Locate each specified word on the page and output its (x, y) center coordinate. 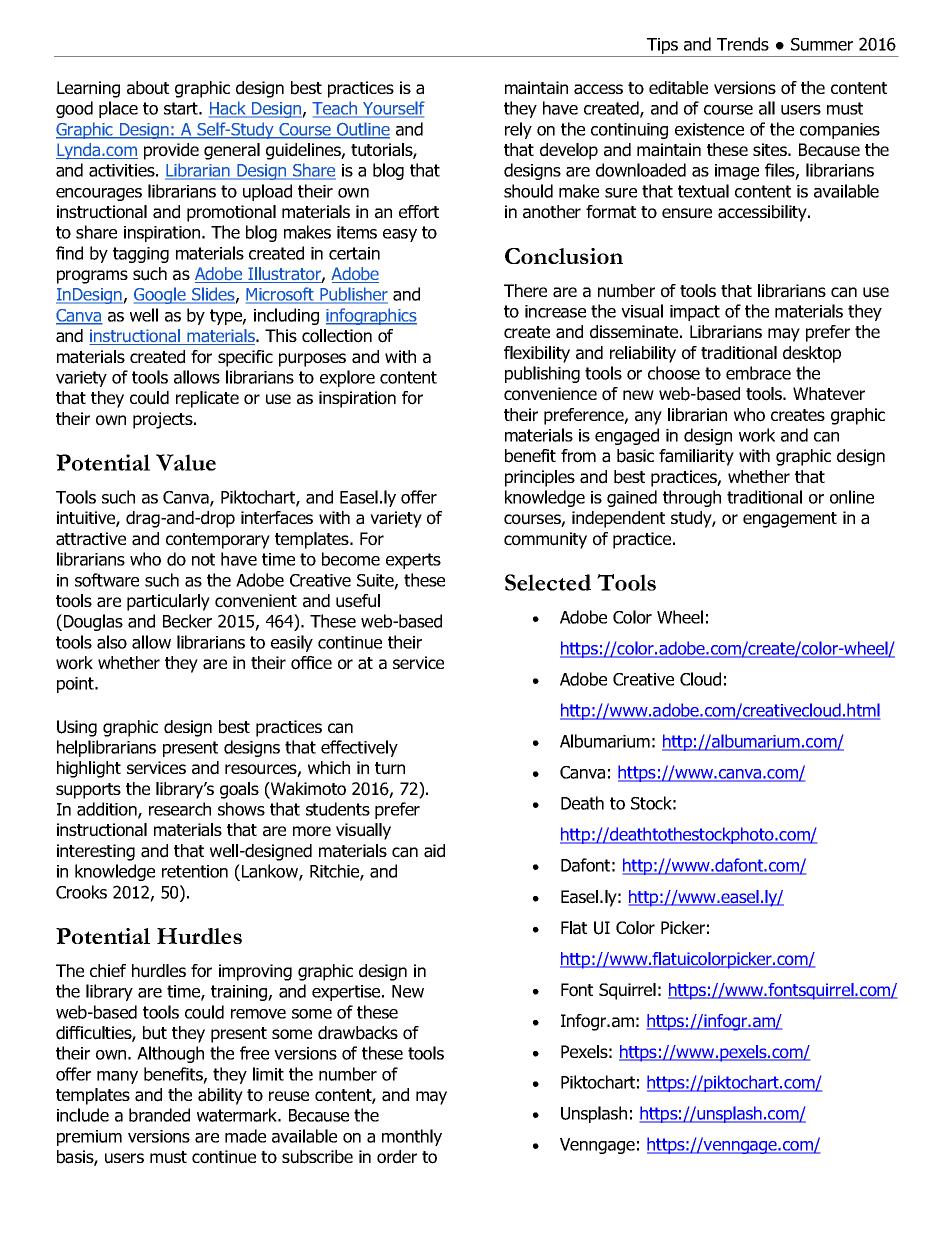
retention (195, 871)
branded (159, 1115)
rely (518, 130)
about (148, 88)
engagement (790, 520)
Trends (743, 44)
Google (161, 295)
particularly (168, 602)
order (397, 1157)
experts (413, 561)
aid (434, 851)
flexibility (537, 354)
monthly (412, 1137)
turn (390, 768)
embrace (758, 373)
